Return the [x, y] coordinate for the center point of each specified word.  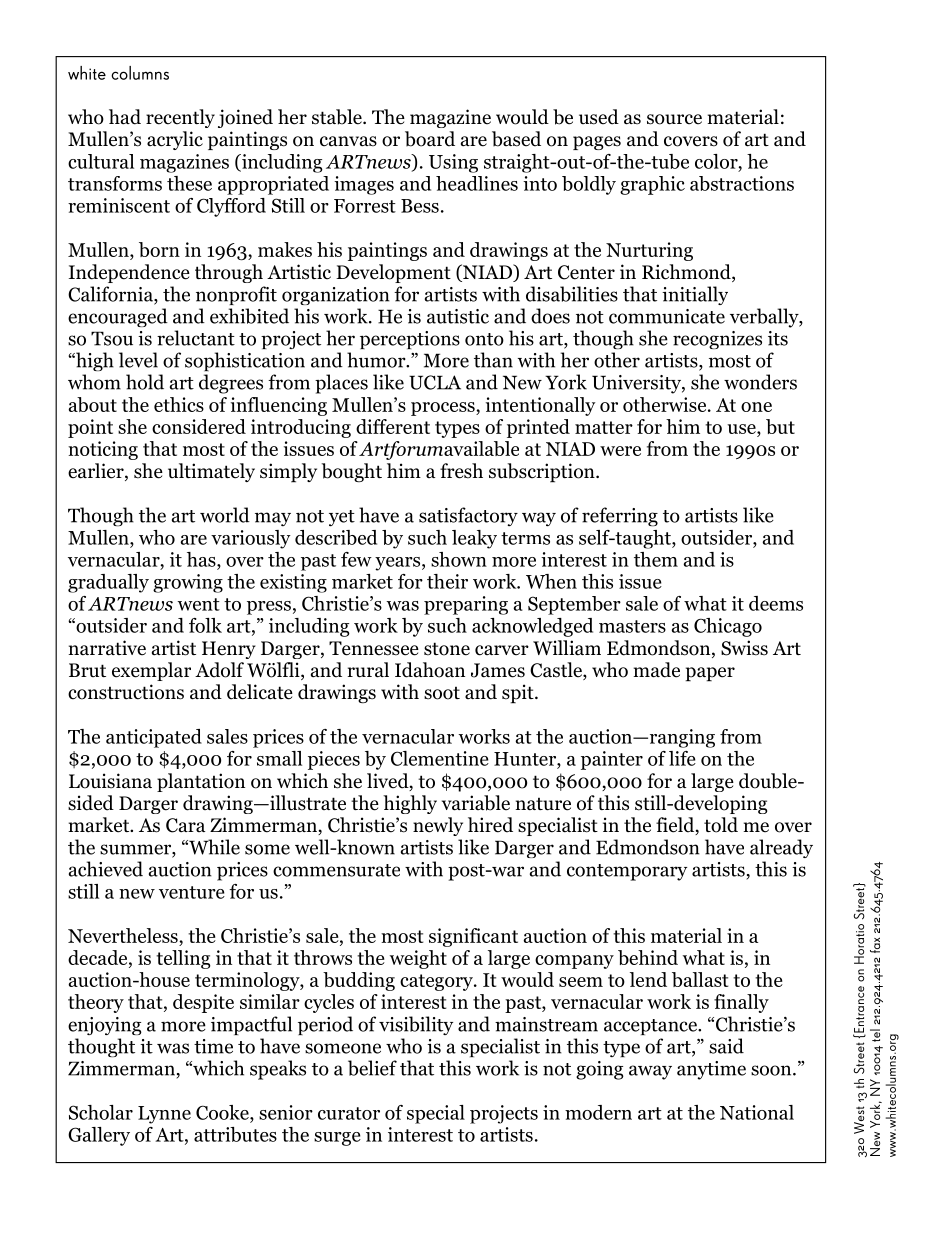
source [674, 119]
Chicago [728, 627]
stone [447, 649]
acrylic [175, 140]
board [430, 139]
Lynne [164, 1115]
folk [205, 625]
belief [372, 1068]
